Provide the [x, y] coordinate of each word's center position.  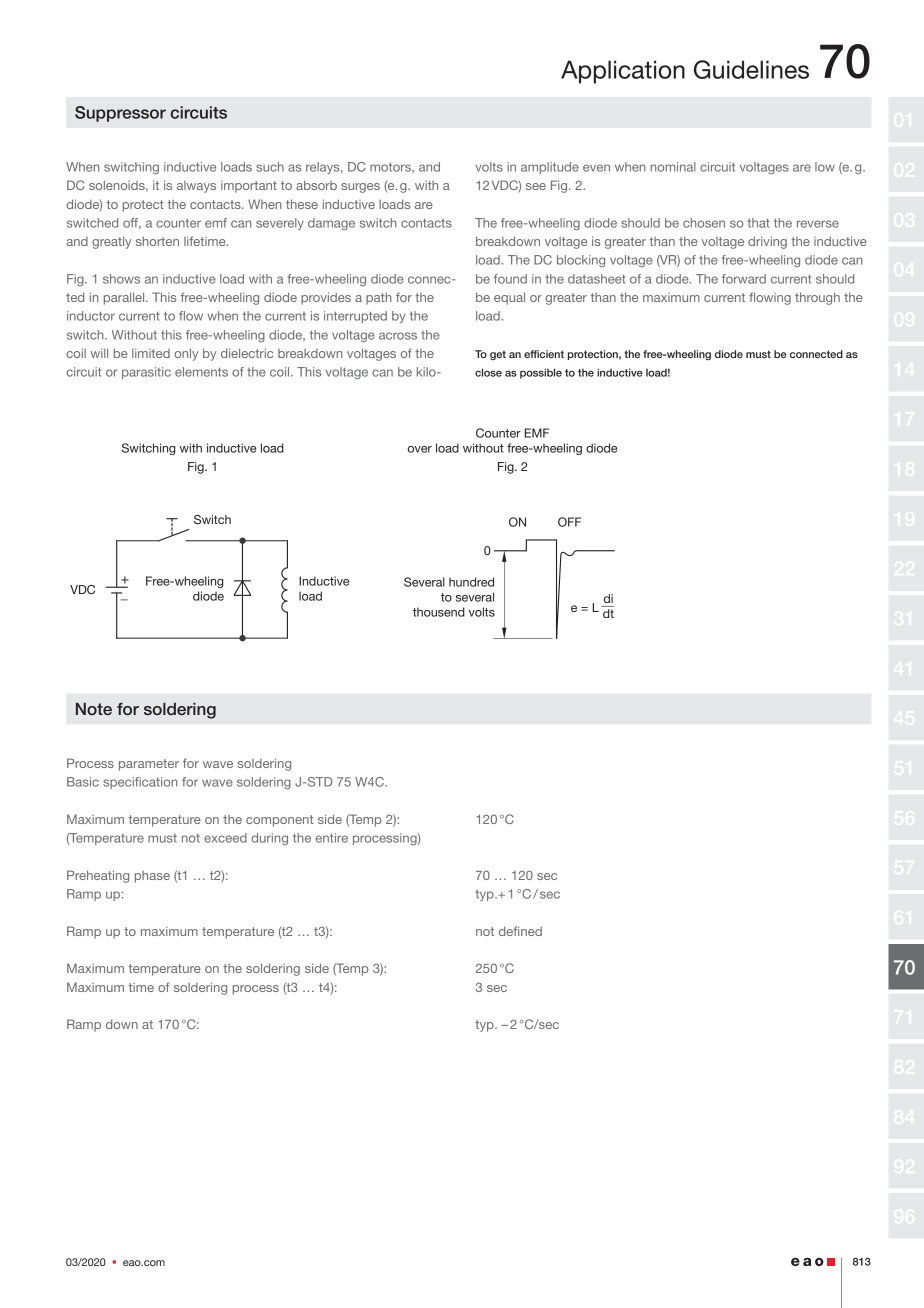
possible [541, 373]
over [419, 449]
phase [152, 877]
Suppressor [120, 114]
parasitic [146, 373]
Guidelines [751, 69]
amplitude [550, 168]
